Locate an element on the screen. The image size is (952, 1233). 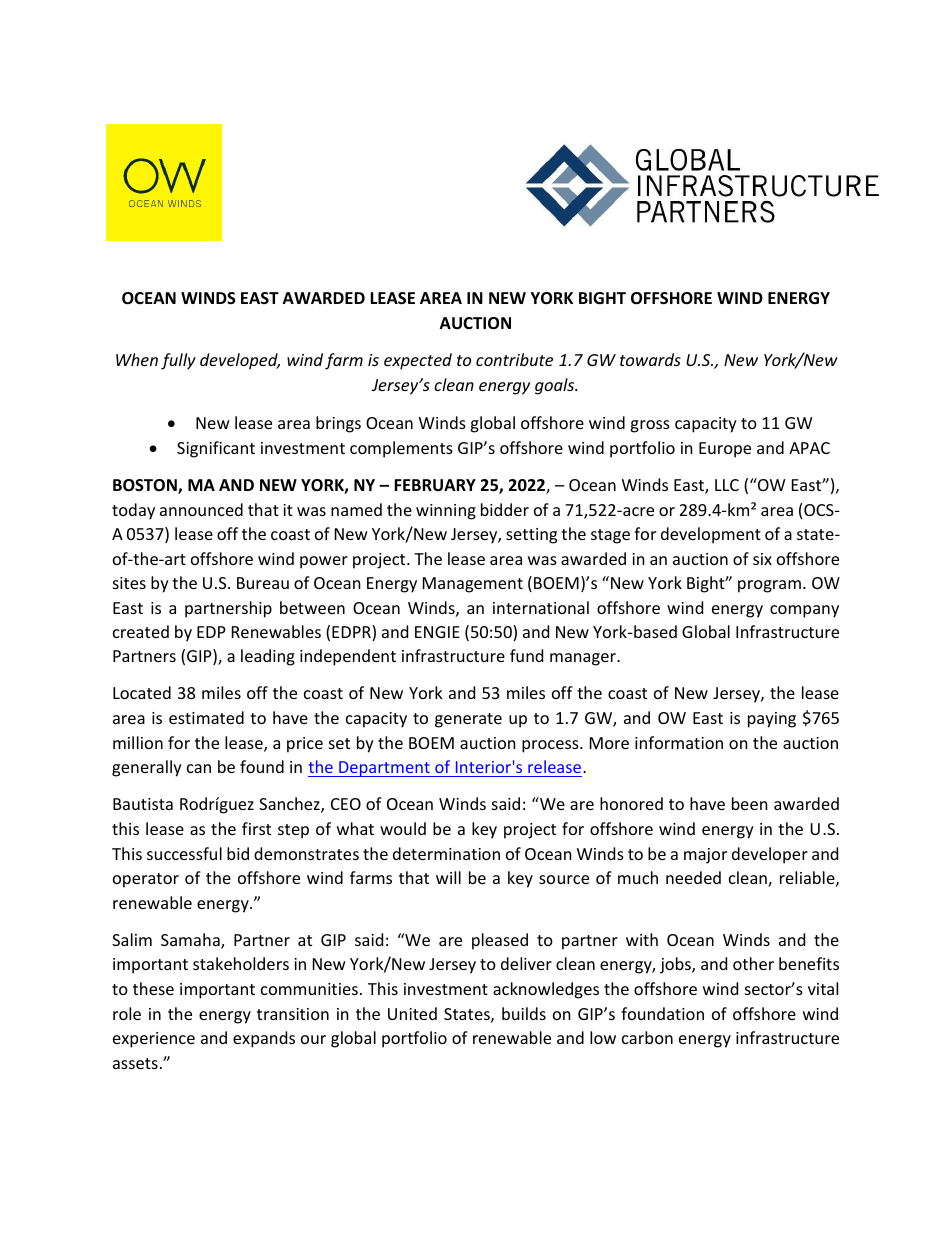
contribute is located at coordinates (514, 359).
